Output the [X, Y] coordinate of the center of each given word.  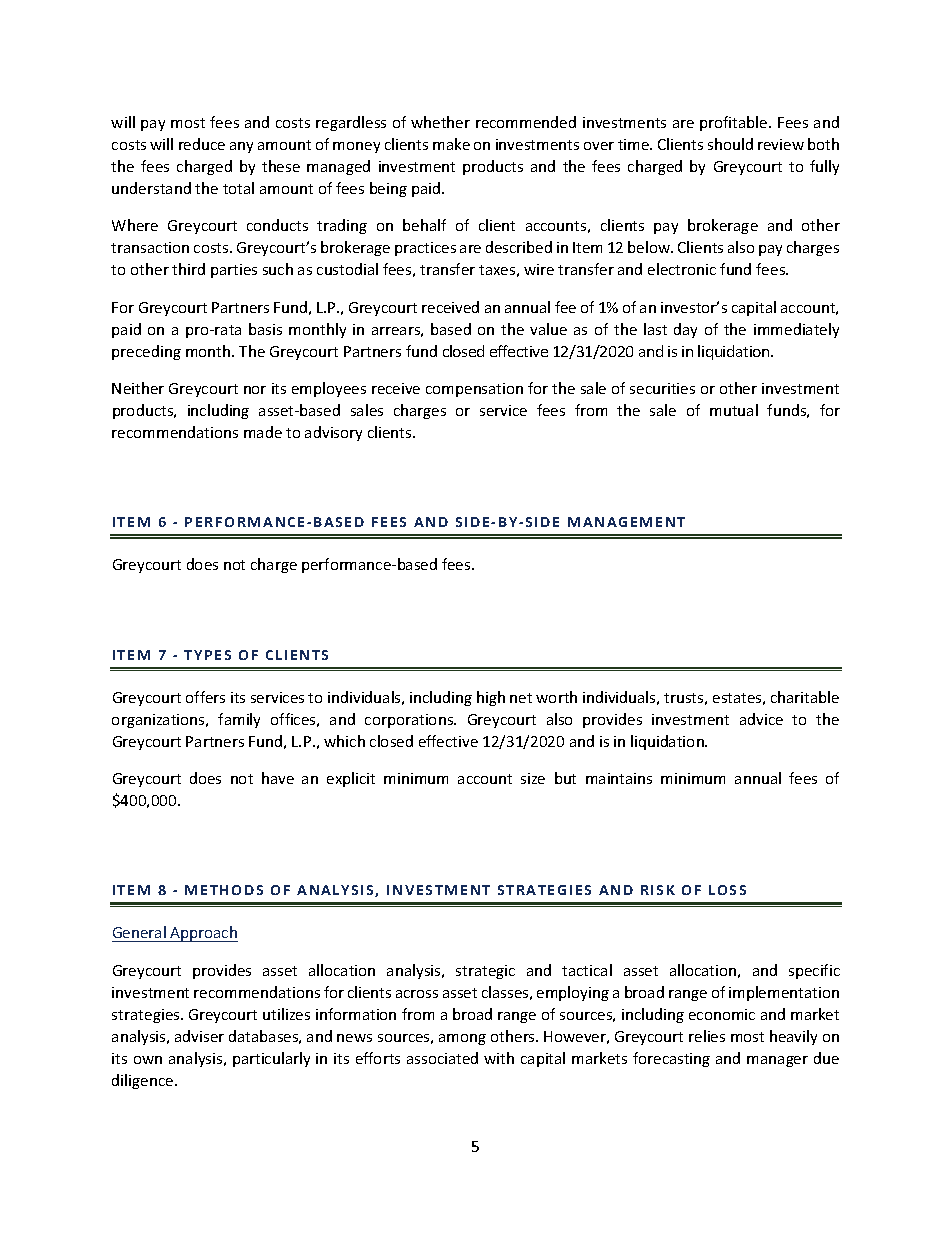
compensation [474, 390]
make [451, 144]
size [533, 778]
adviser [199, 1036]
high [491, 698]
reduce [202, 144]
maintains [619, 778]
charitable [805, 697]
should [730, 144]
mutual [734, 410]
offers [205, 697]
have [278, 778]
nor [255, 390]
